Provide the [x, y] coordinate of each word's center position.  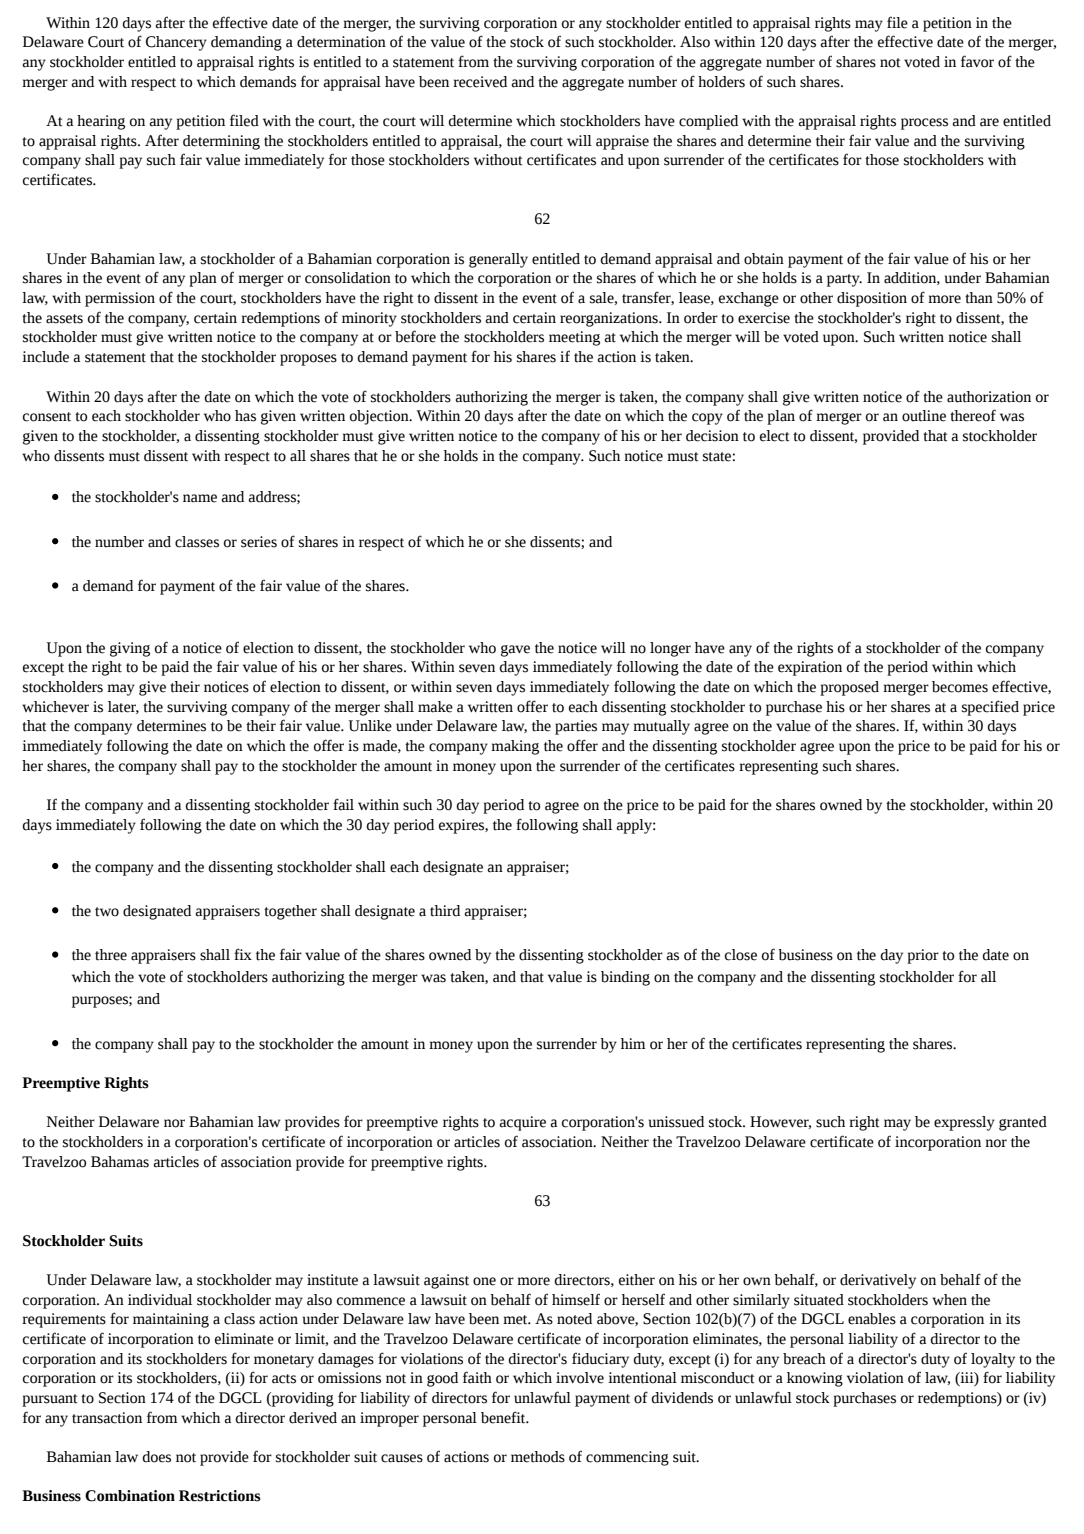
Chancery [176, 43]
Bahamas [120, 1162]
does [156, 1457]
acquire [523, 1123]
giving [130, 649]
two [107, 912]
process [924, 124]
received [480, 82]
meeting [574, 338]
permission [120, 299]
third [445, 911]
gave [515, 651]
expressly [964, 1123]
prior [923, 956]
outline [924, 416]
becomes [960, 687]
